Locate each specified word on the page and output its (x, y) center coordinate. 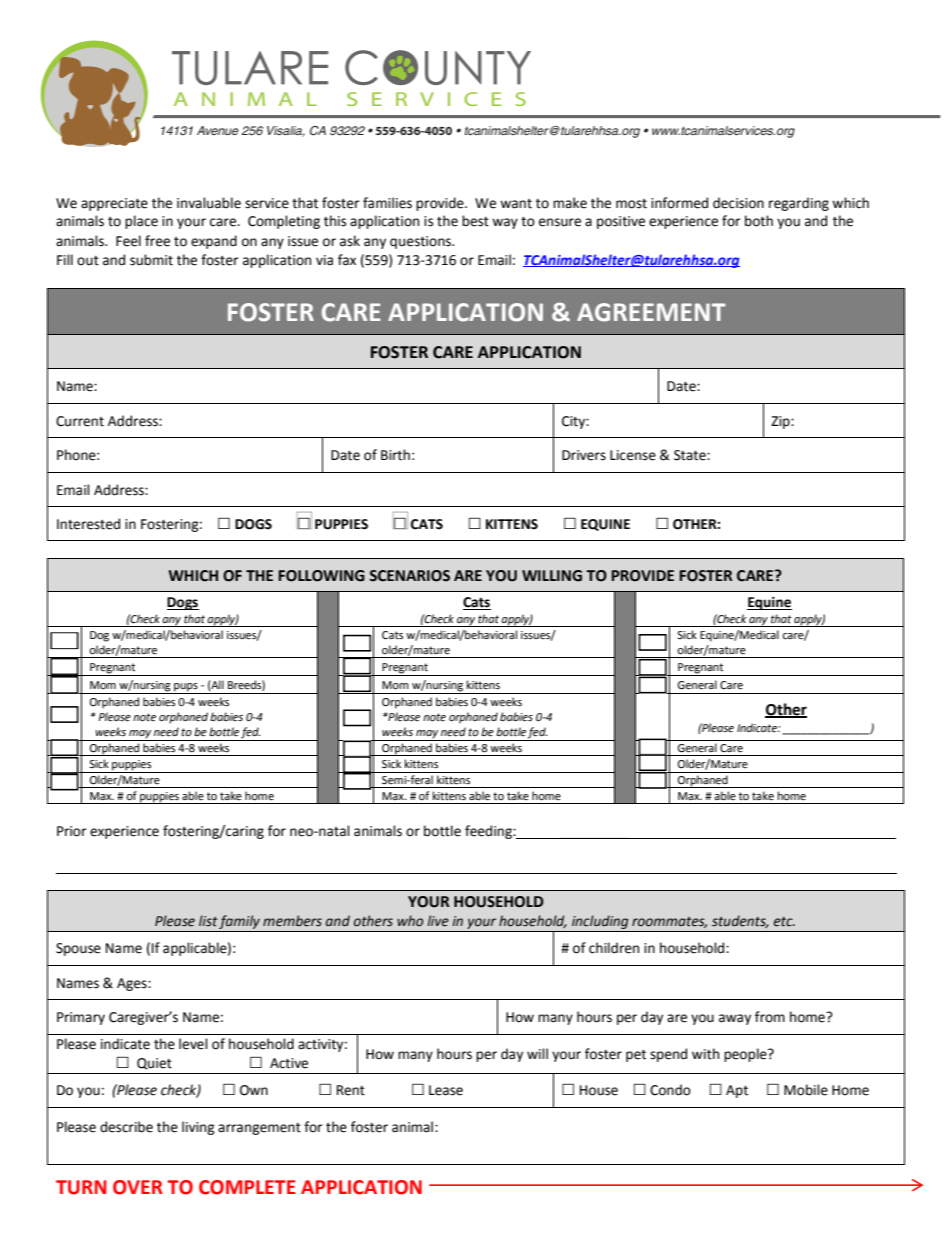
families (387, 203)
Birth (395, 455)
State (691, 455)
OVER (138, 1187)
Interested (88, 524)
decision (738, 203)
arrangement (259, 1129)
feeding (489, 832)
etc (784, 922)
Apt (737, 1091)
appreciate (114, 204)
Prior (72, 831)
